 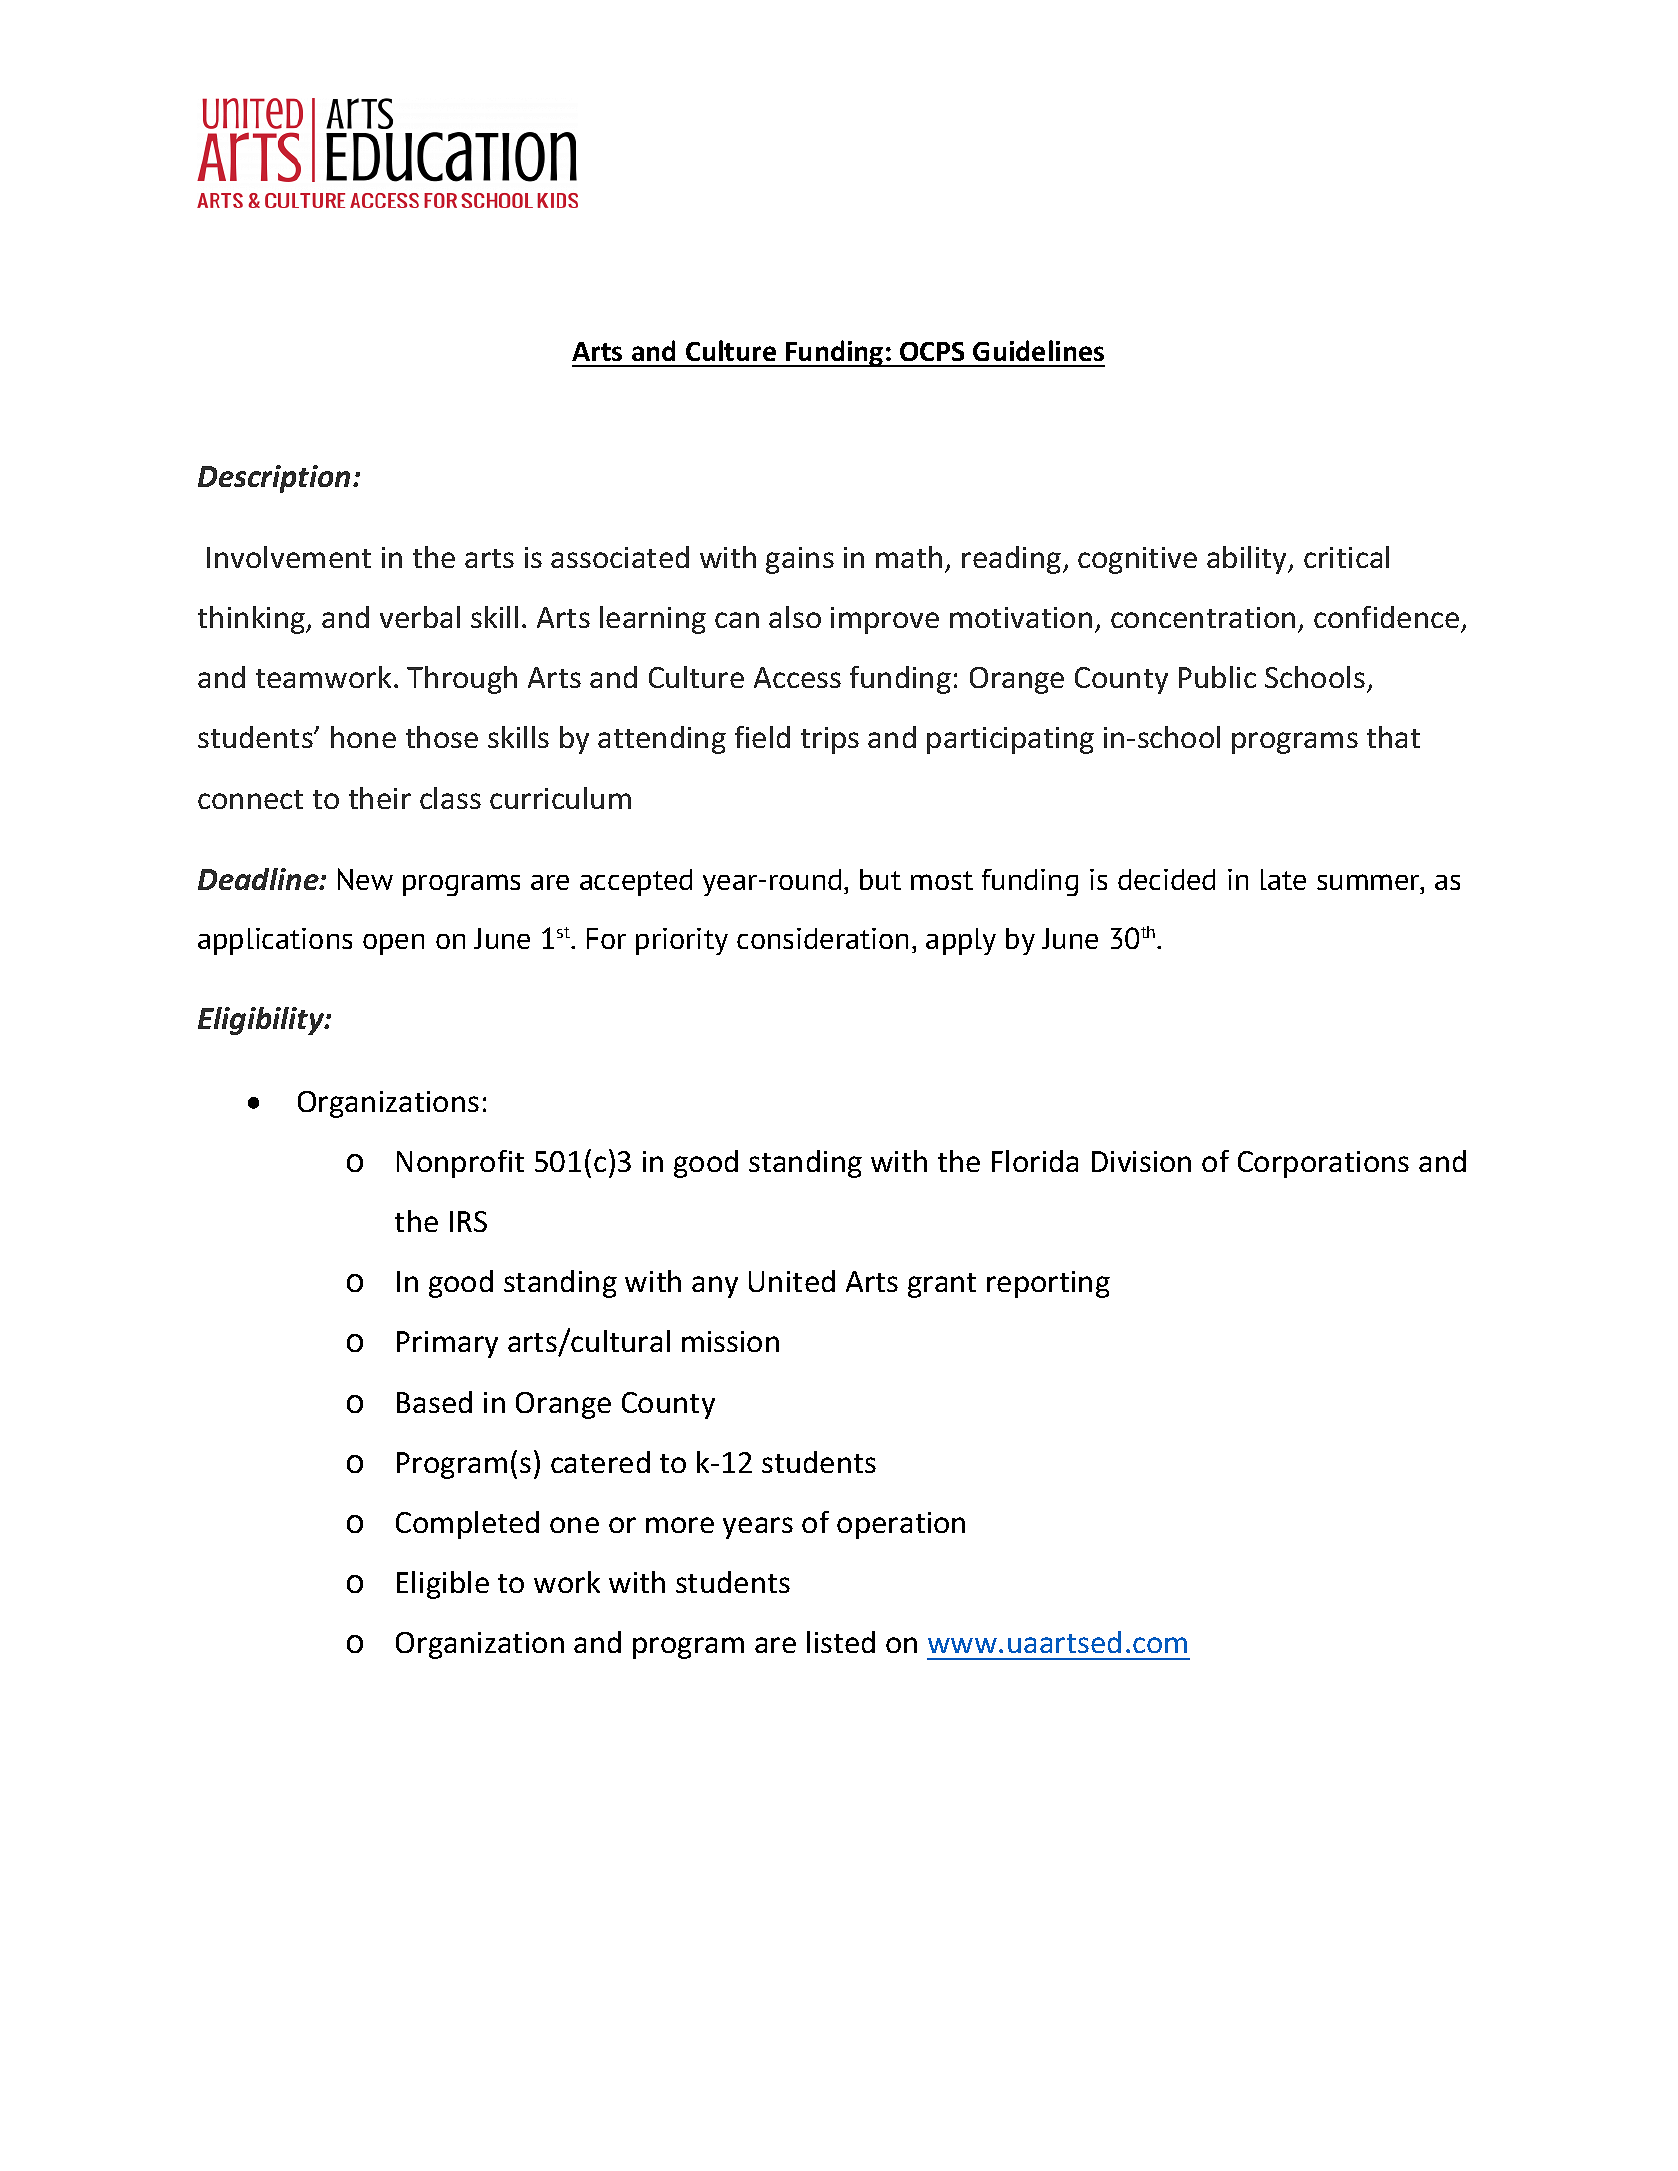 What do you see at coordinates (1038, 350) in the page?
I see `Guidelines` at bounding box center [1038, 350].
